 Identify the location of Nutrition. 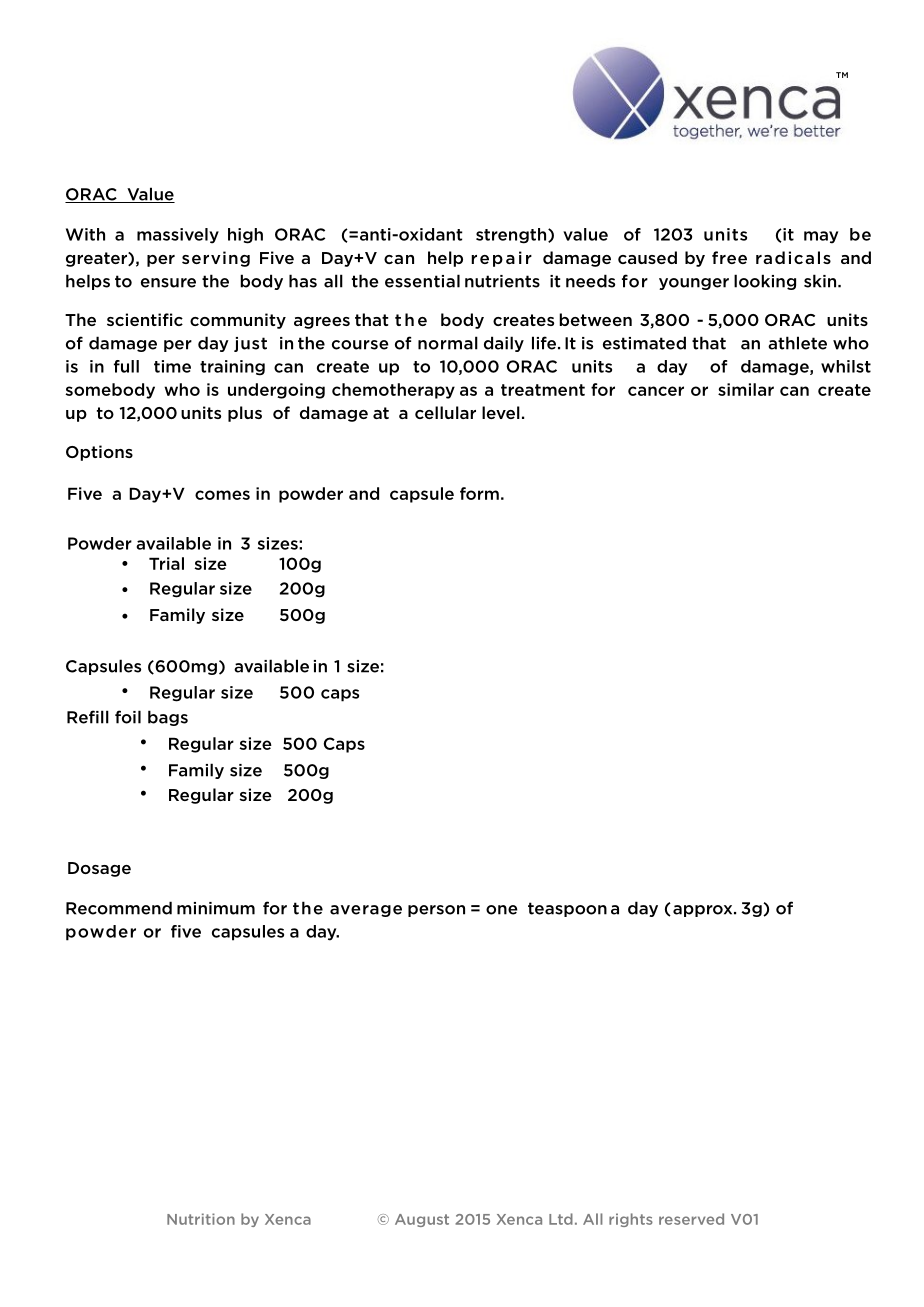
(201, 1219).
